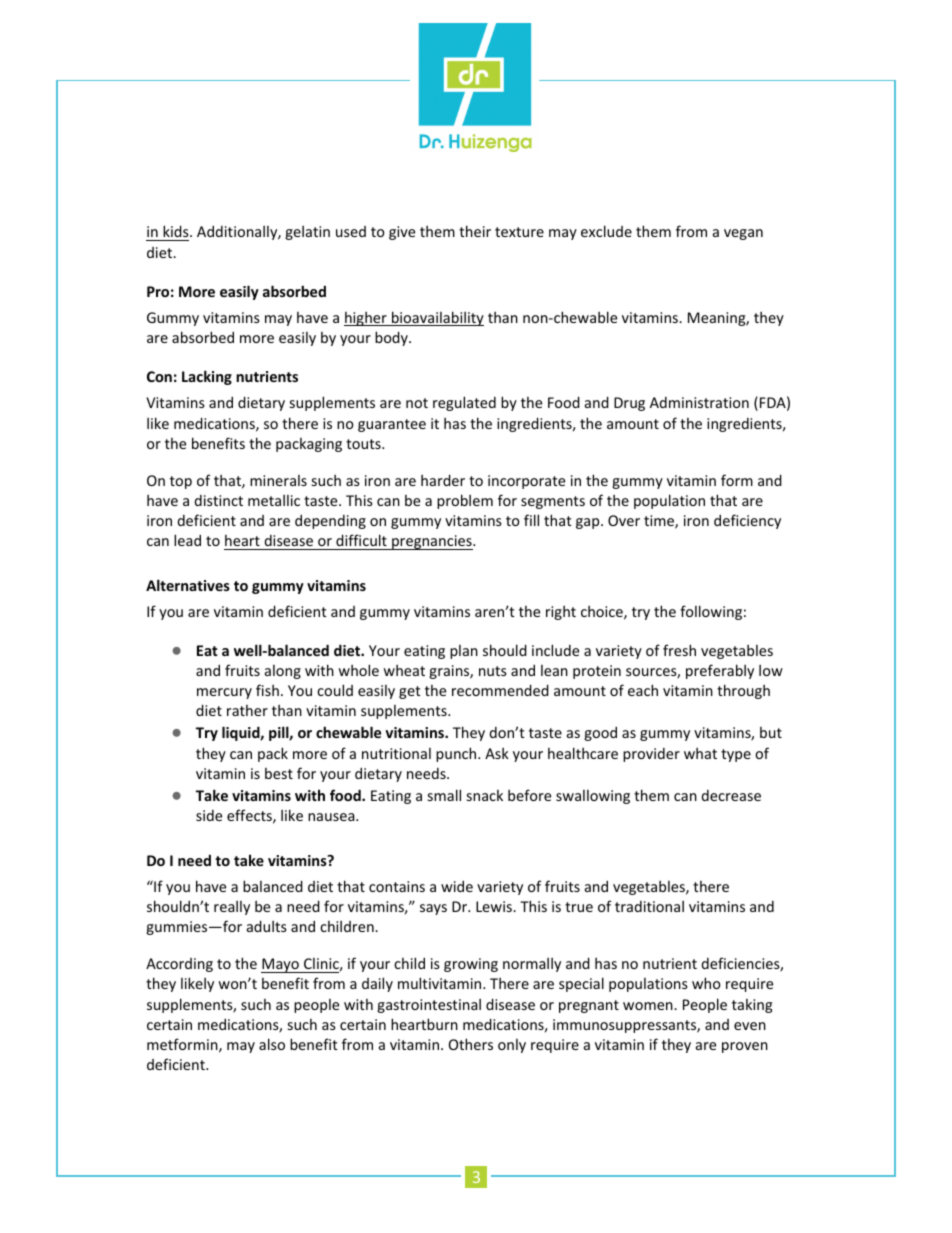 This screenshot has width=952, height=1233. I want to click on best, so click(279, 773).
